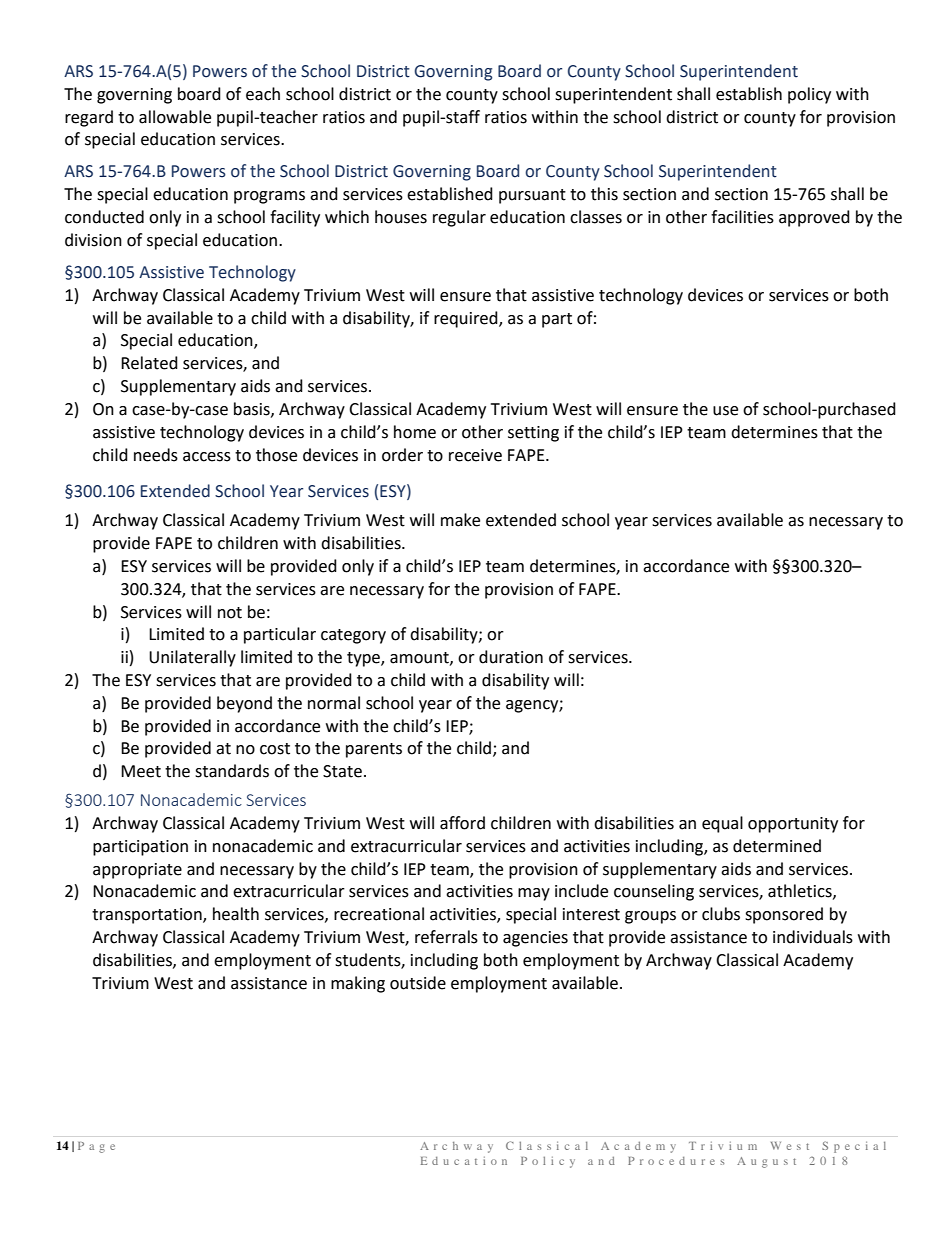 The image size is (952, 1233). What do you see at coordinates (141, 771) in the image?
I see `Meet` at bounding box center [141, 771].
